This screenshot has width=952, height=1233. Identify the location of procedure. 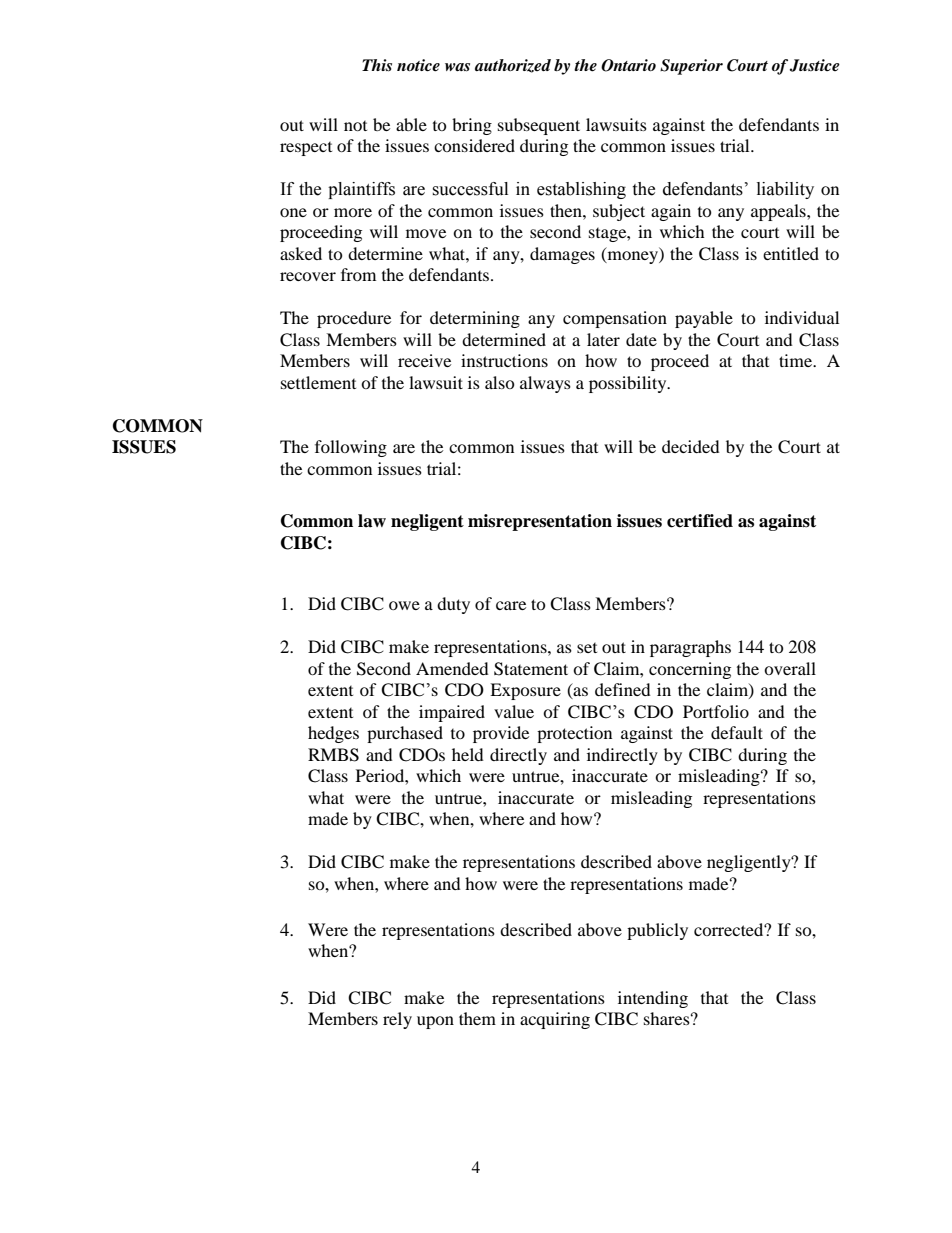
(354, 319).
